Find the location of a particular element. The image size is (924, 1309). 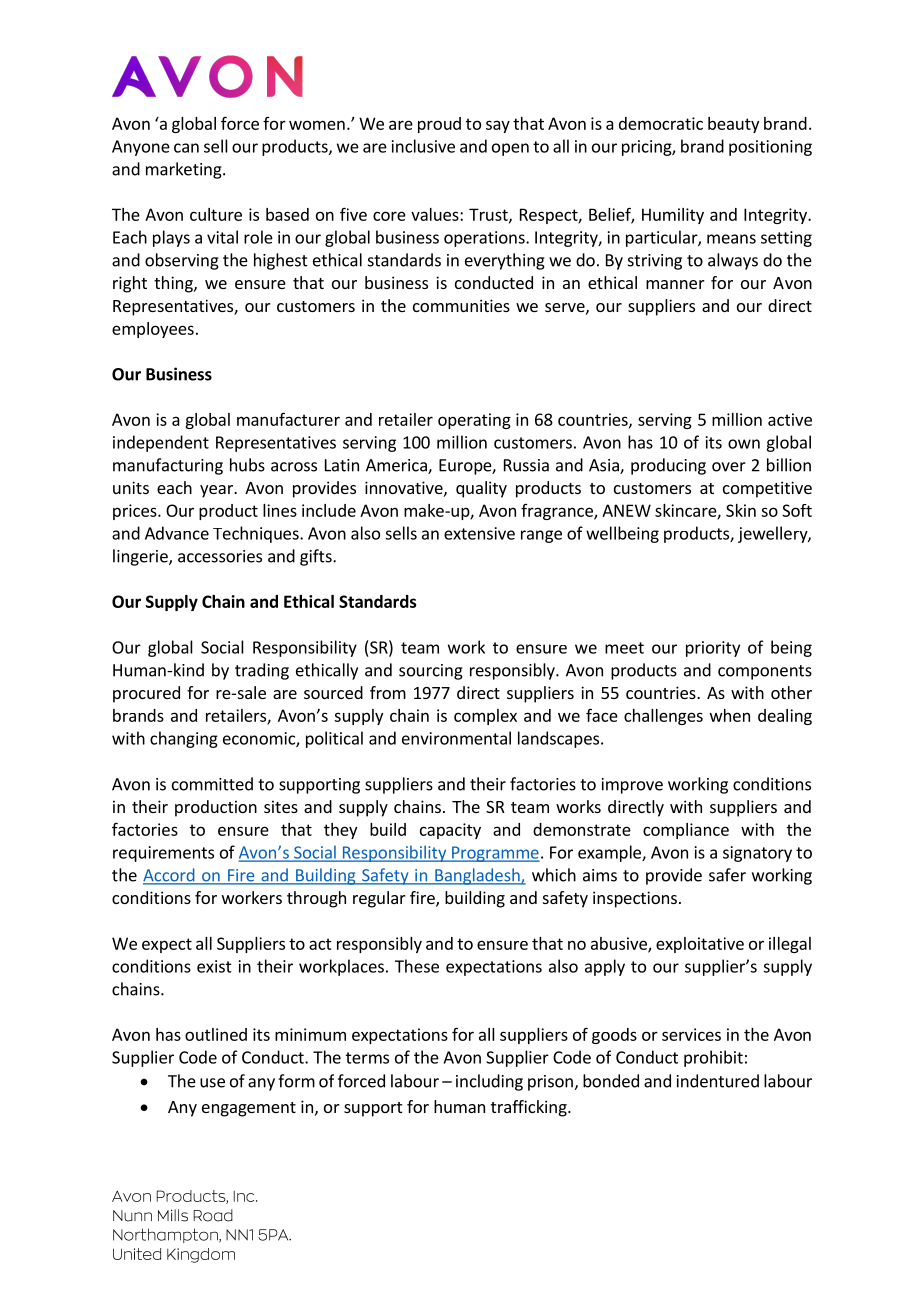

environmental is located at coordinates (456, 738).
